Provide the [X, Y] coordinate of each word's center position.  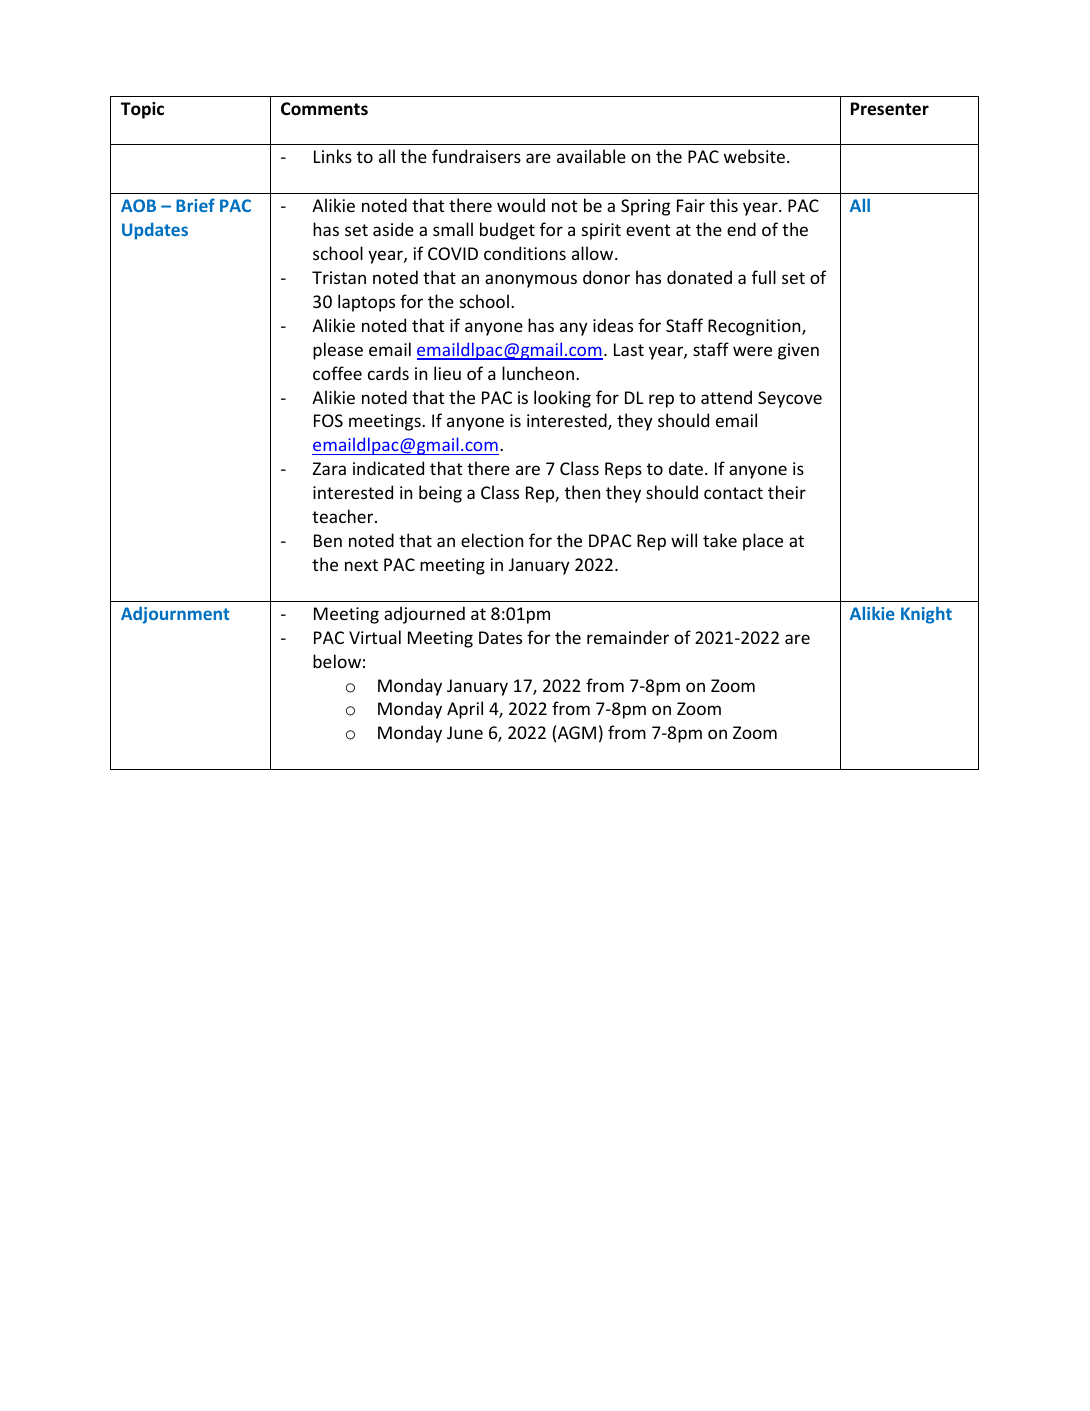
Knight [926, 615]
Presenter [890, 109]
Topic [142, 110]
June [465, 732]
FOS [328, 420]
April [465, 710]
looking [562, 399]
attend [726, 397]
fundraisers [476, 156]
